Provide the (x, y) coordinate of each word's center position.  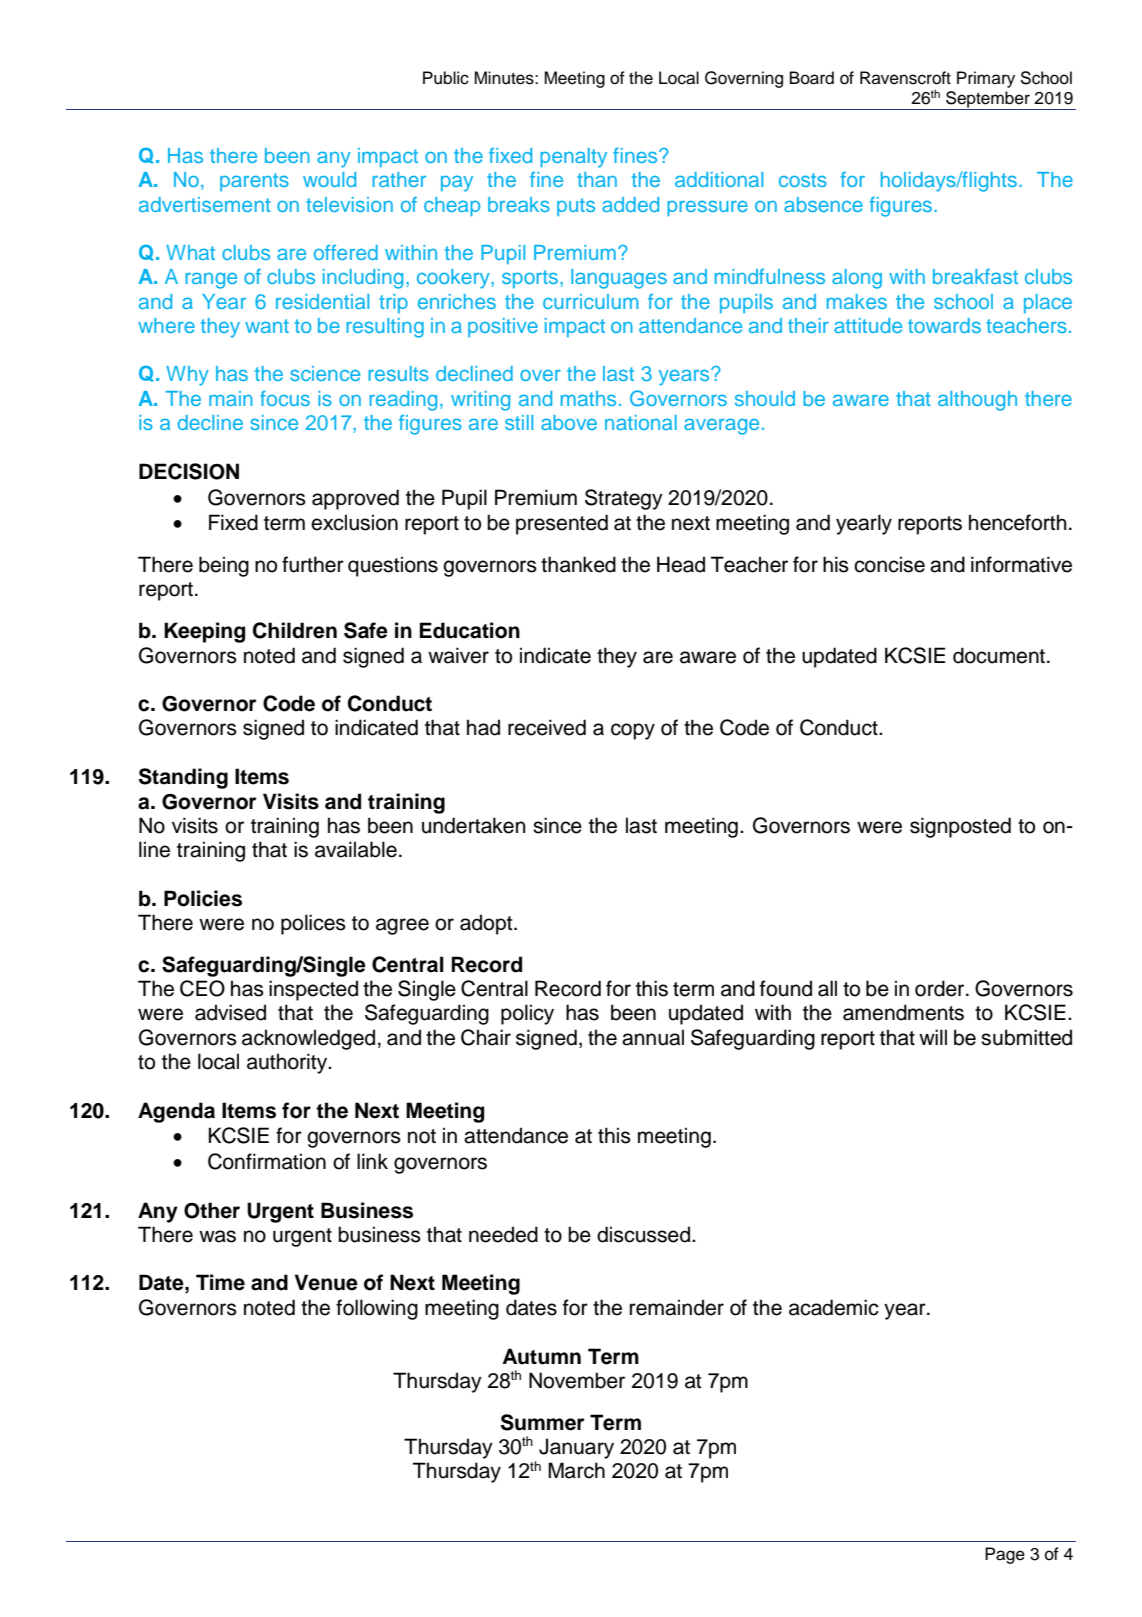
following (377, 1309)
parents (254, 182)
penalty (573, 158)
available (356, 849)
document (1000, 655)
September (988, 100)
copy (633, 731)
